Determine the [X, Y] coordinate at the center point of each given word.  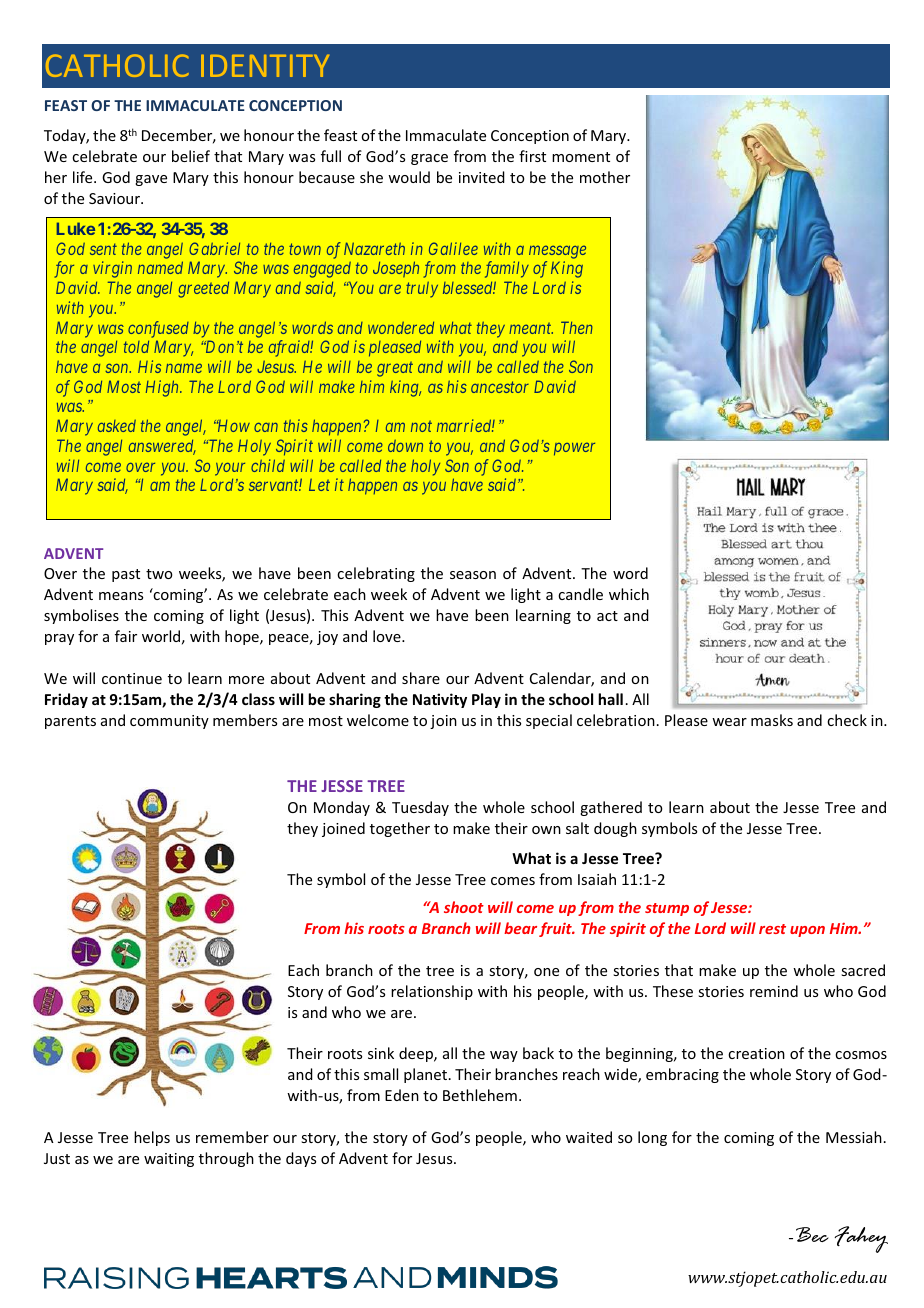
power [574, 449]
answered [162, 447]
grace [429, 159]
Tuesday [420, 808]
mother [605, 177]
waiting [169, 1160]
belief [191, 156]
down [405, 446]
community [169, 722]
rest [772, 929]
